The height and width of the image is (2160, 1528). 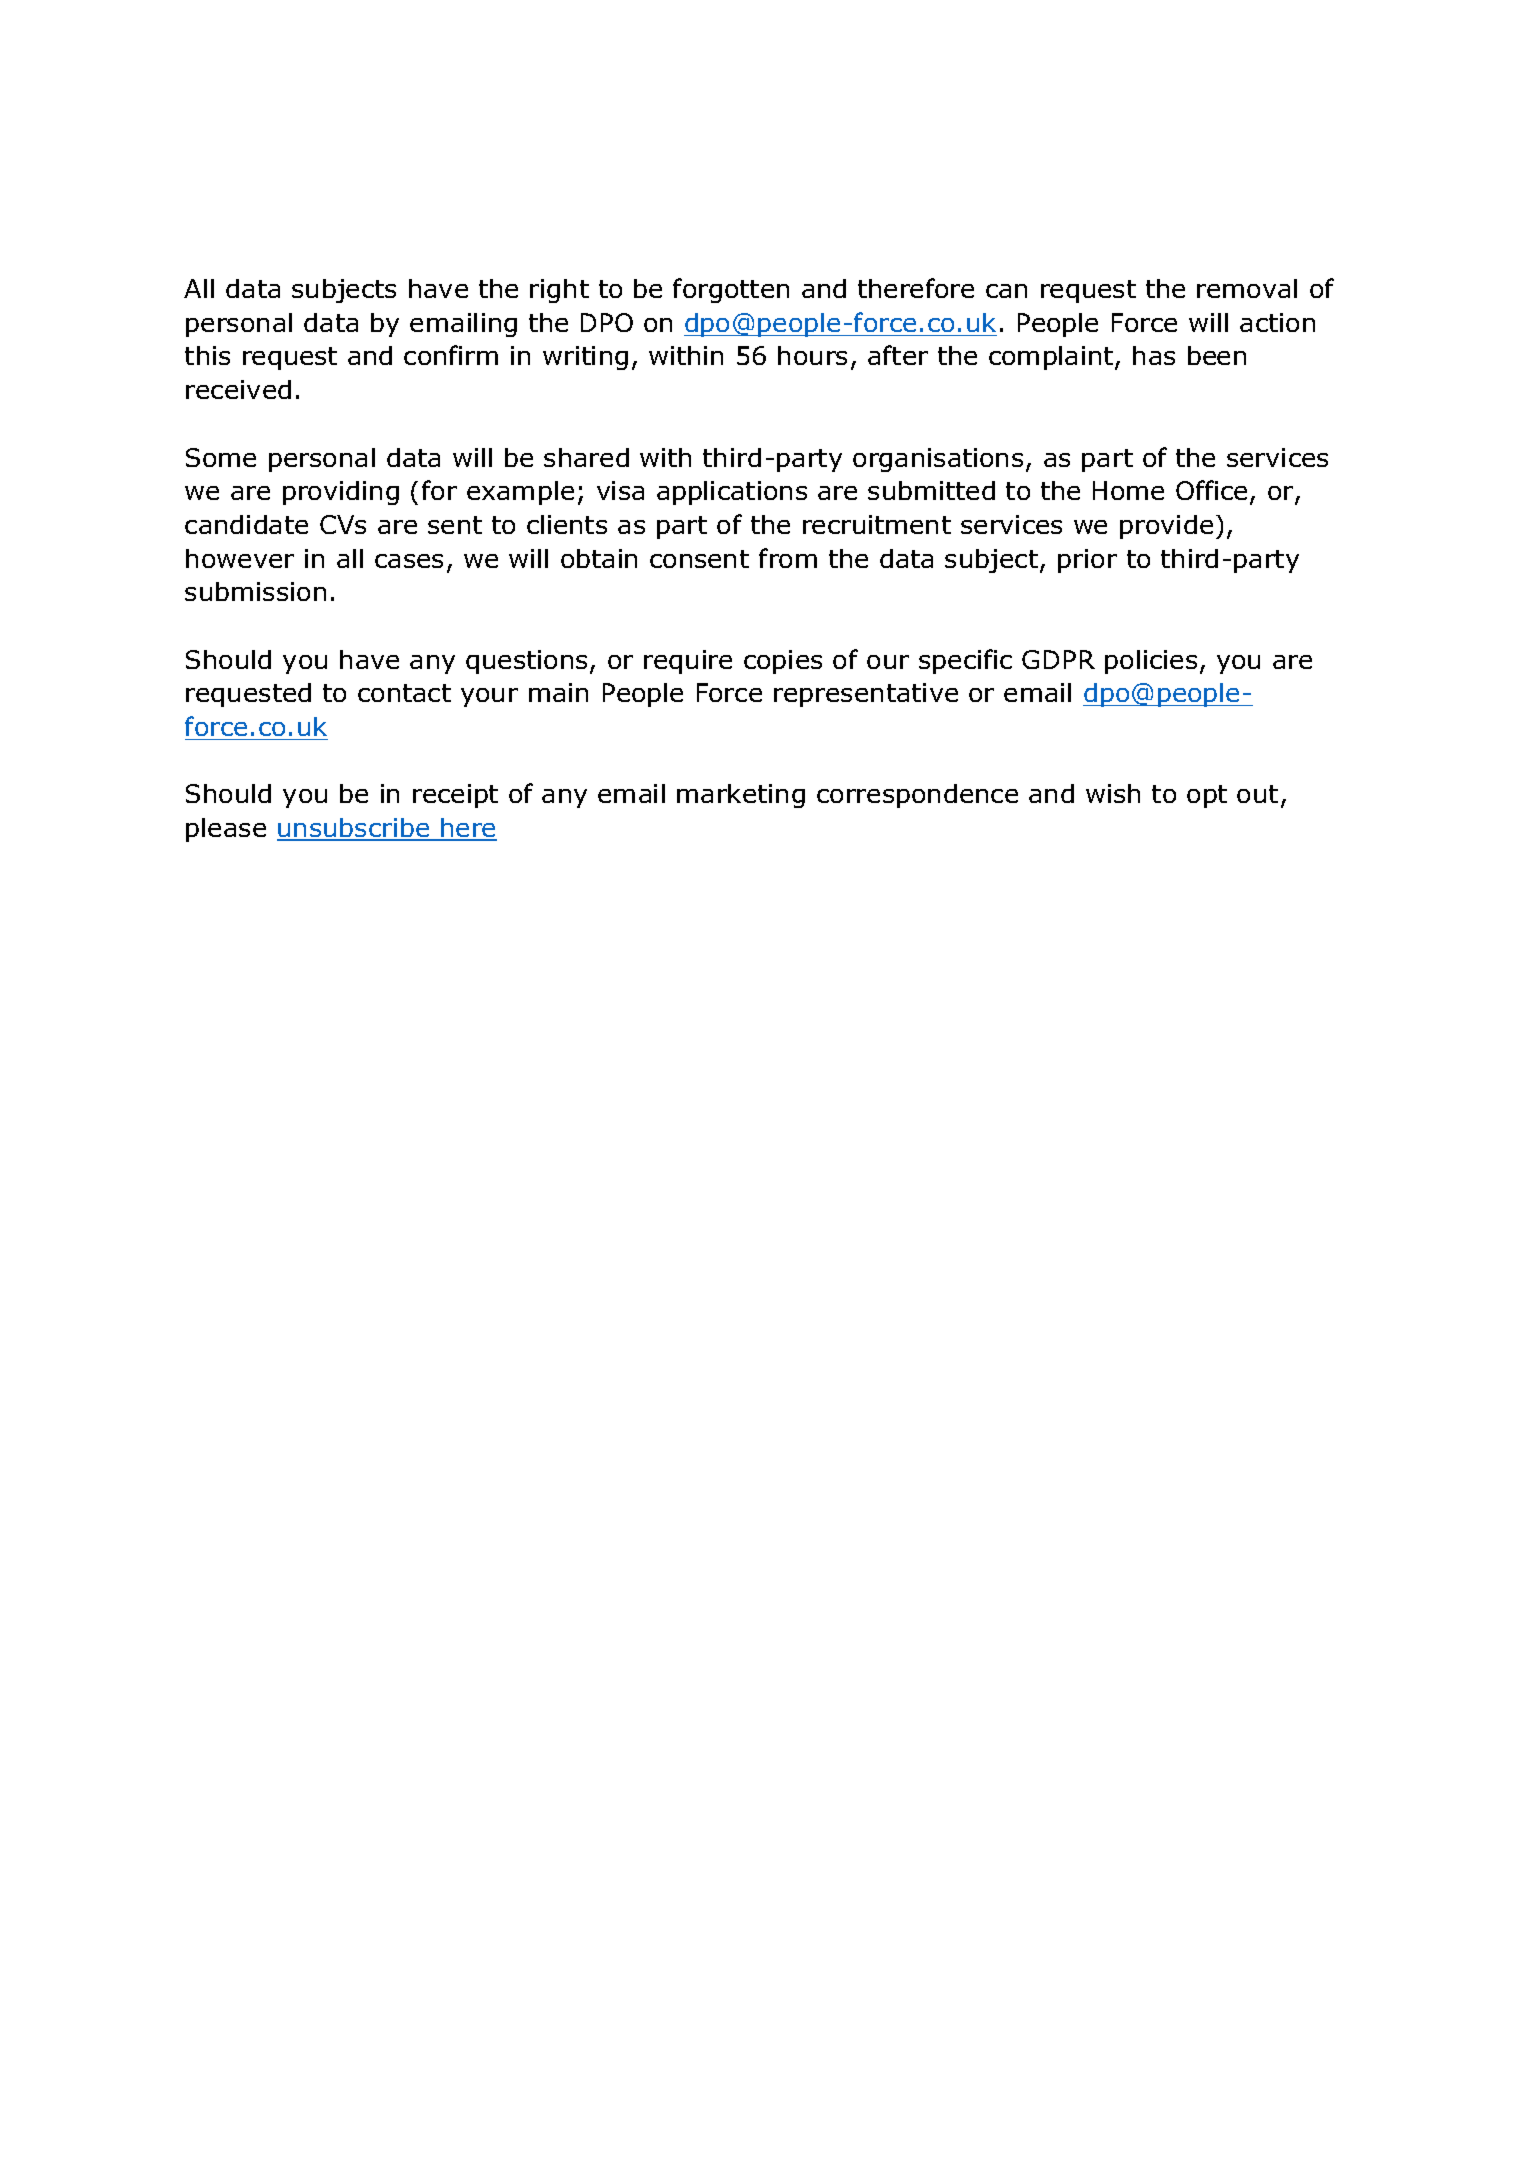 What do you see at coordinates (409, 561) in the image?
I see `cases` at bounding box center [409, 561].
